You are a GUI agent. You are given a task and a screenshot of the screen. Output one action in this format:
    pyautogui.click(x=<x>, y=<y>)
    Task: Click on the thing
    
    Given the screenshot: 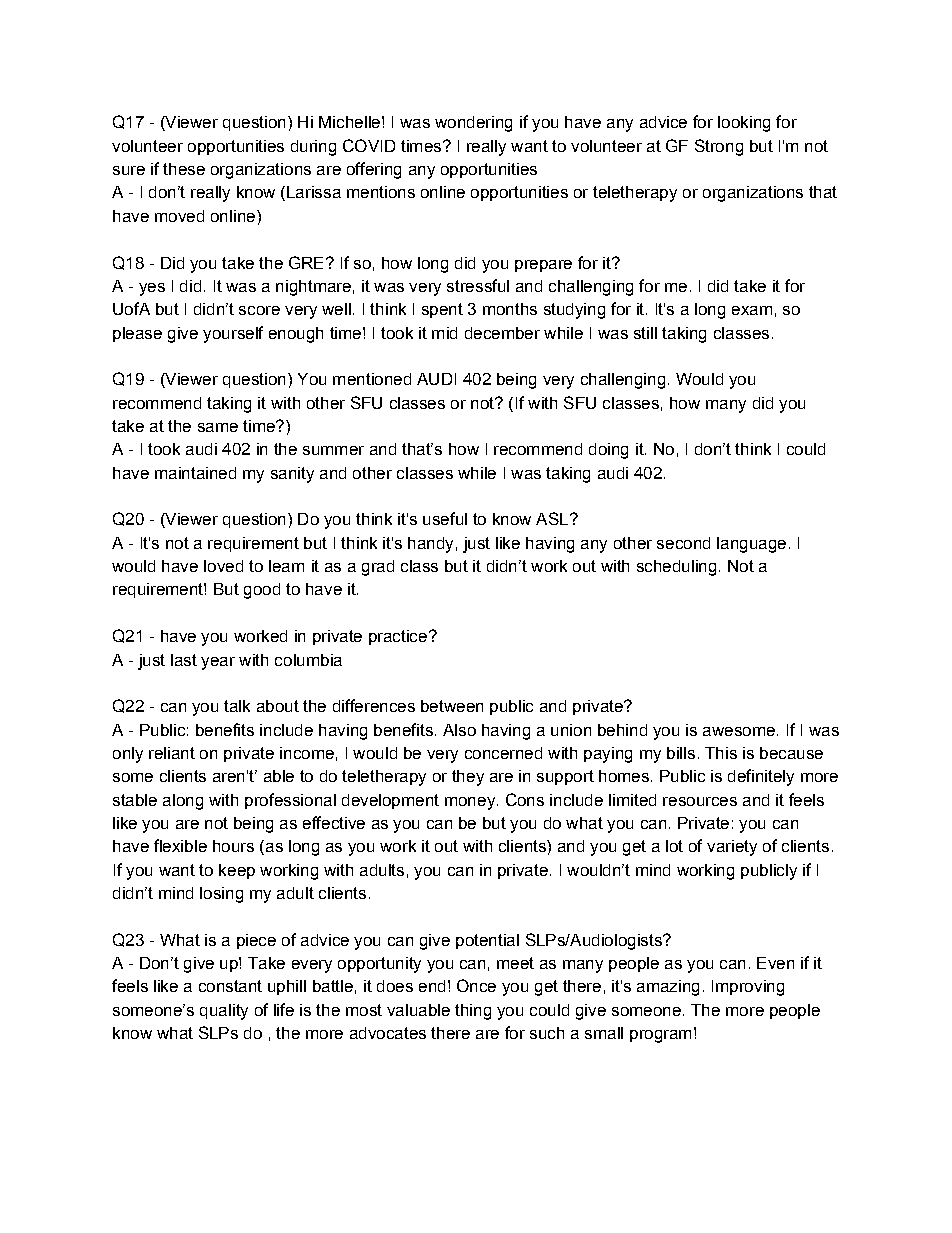 What is the action you would take?
    pyautogui.click(x=473, y=1012)
